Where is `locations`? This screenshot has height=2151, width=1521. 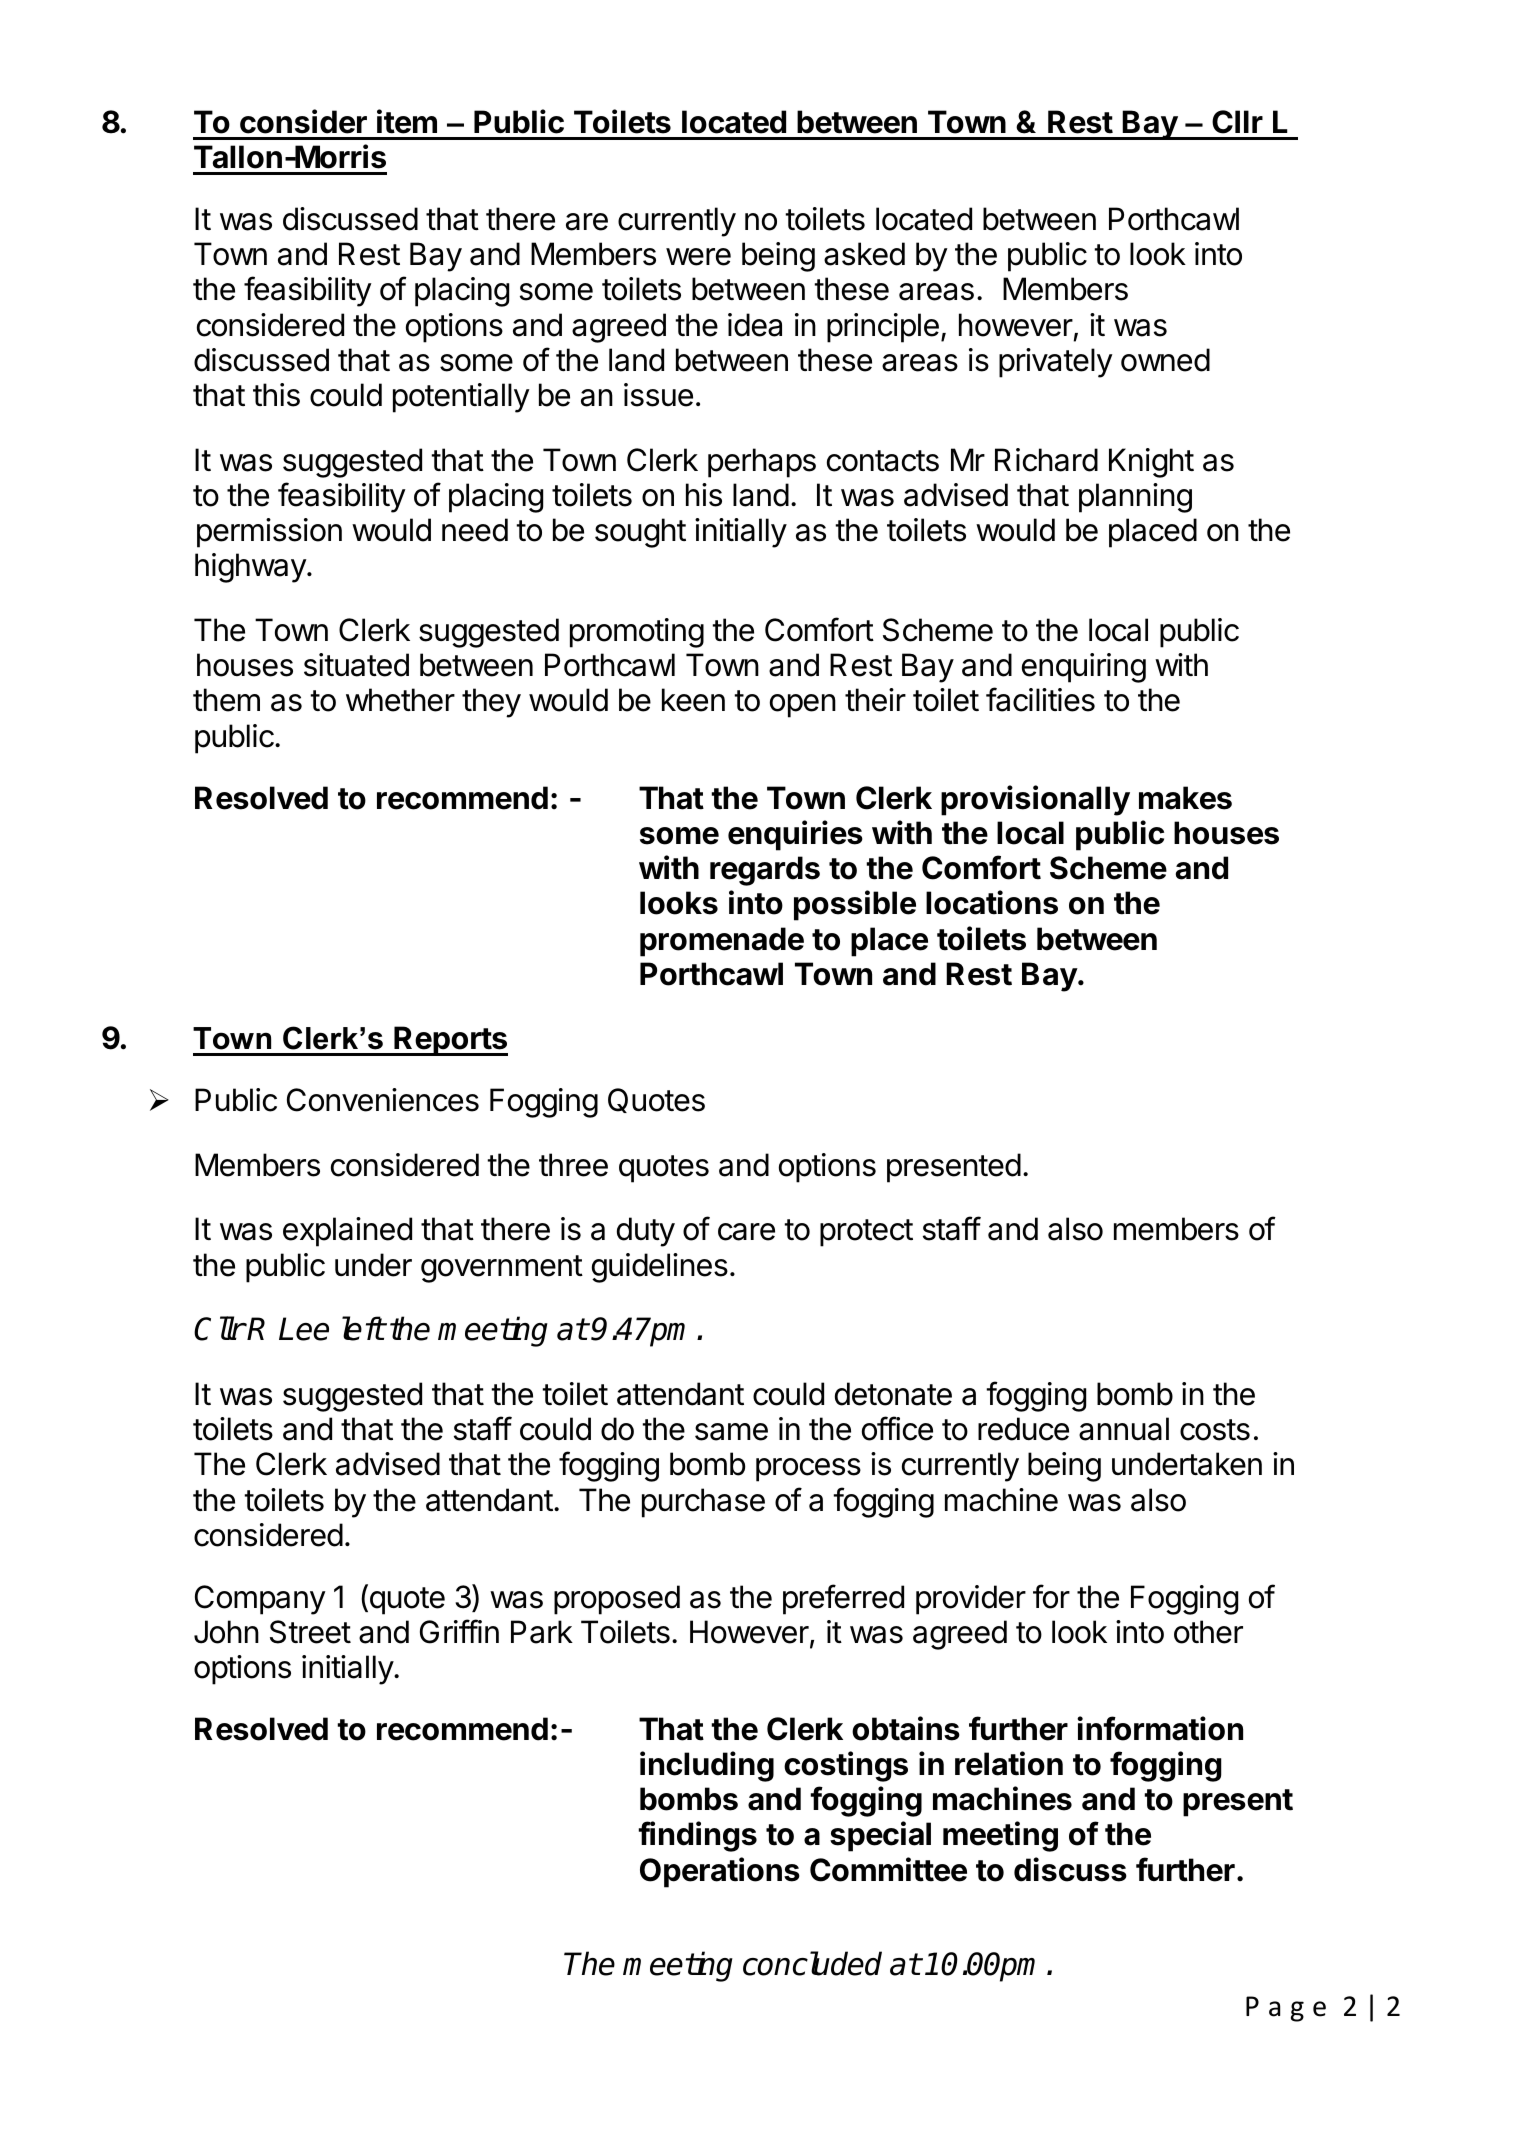 locations is located at coordinates (992, 902).
